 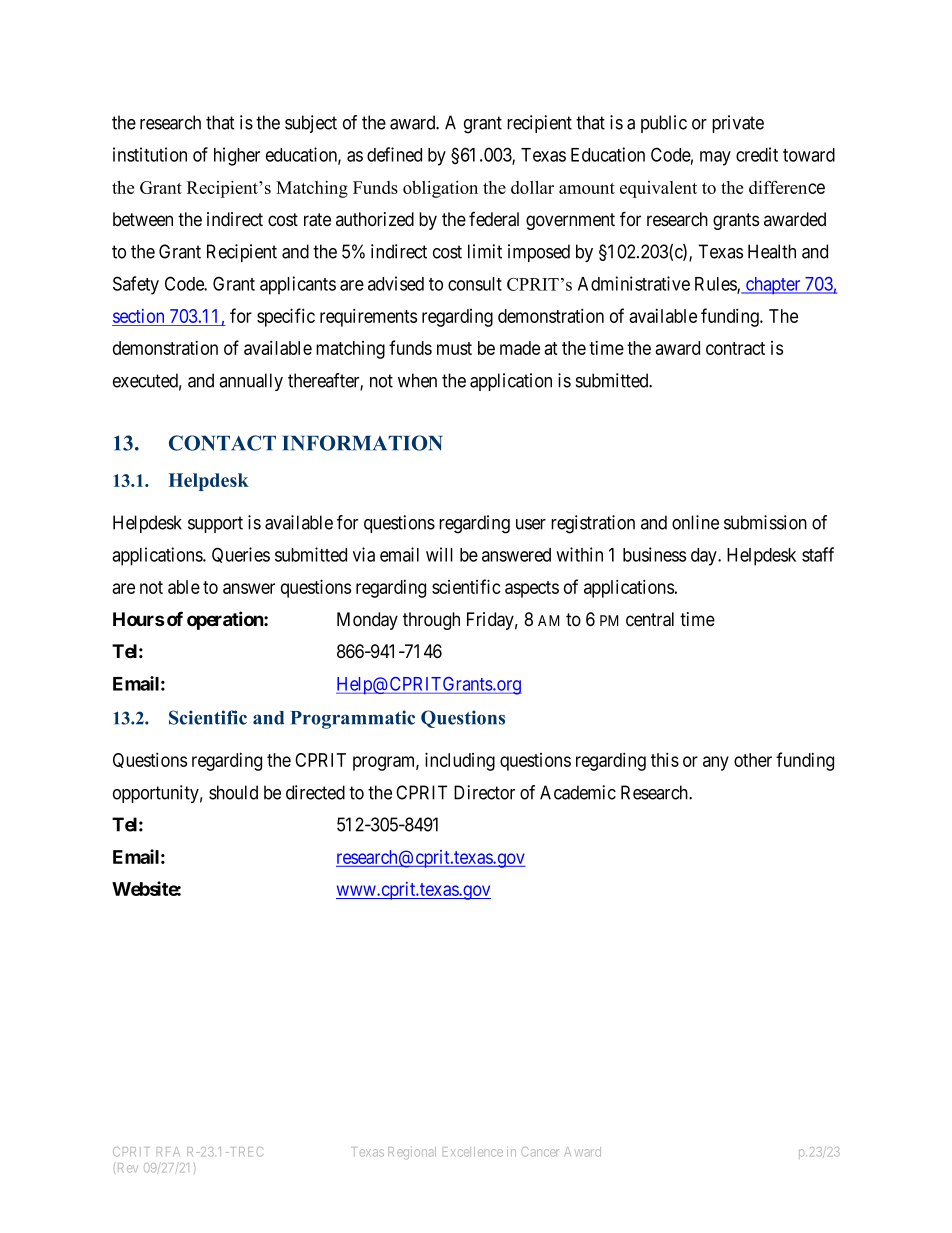 I want to click on annually, so click(x=251, y=382).
